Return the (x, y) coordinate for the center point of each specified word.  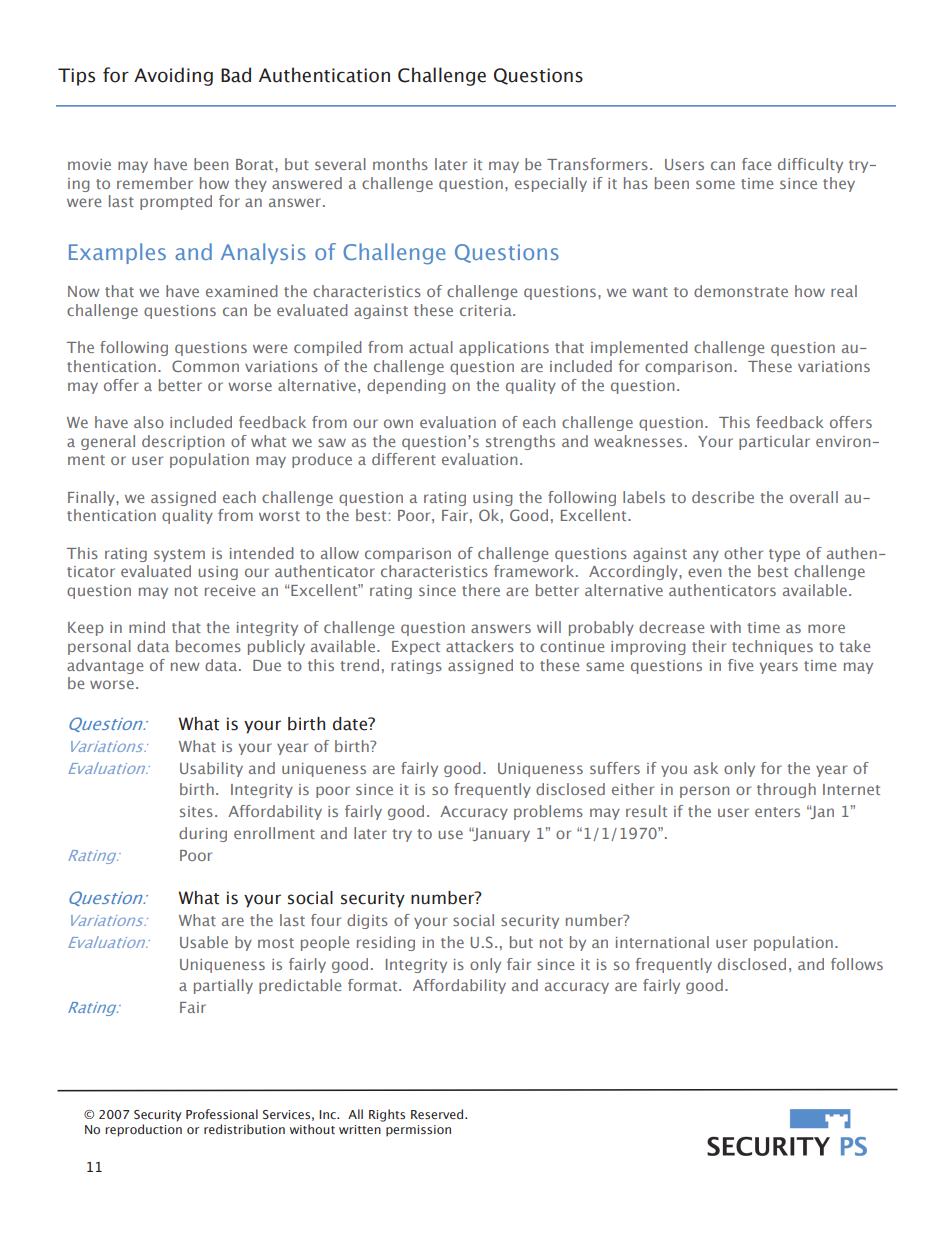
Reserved (438, 1114)
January (501, 834)
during (203, 834)
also (149, 422)
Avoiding (173, 76)
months (400, 164)
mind (147, 627)
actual (431, 347)
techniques (772, 647)
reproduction (143, 1130)
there (481, 590)
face (756, 164)
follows (857, 964)
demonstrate (741, 291)
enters (777, 812)
